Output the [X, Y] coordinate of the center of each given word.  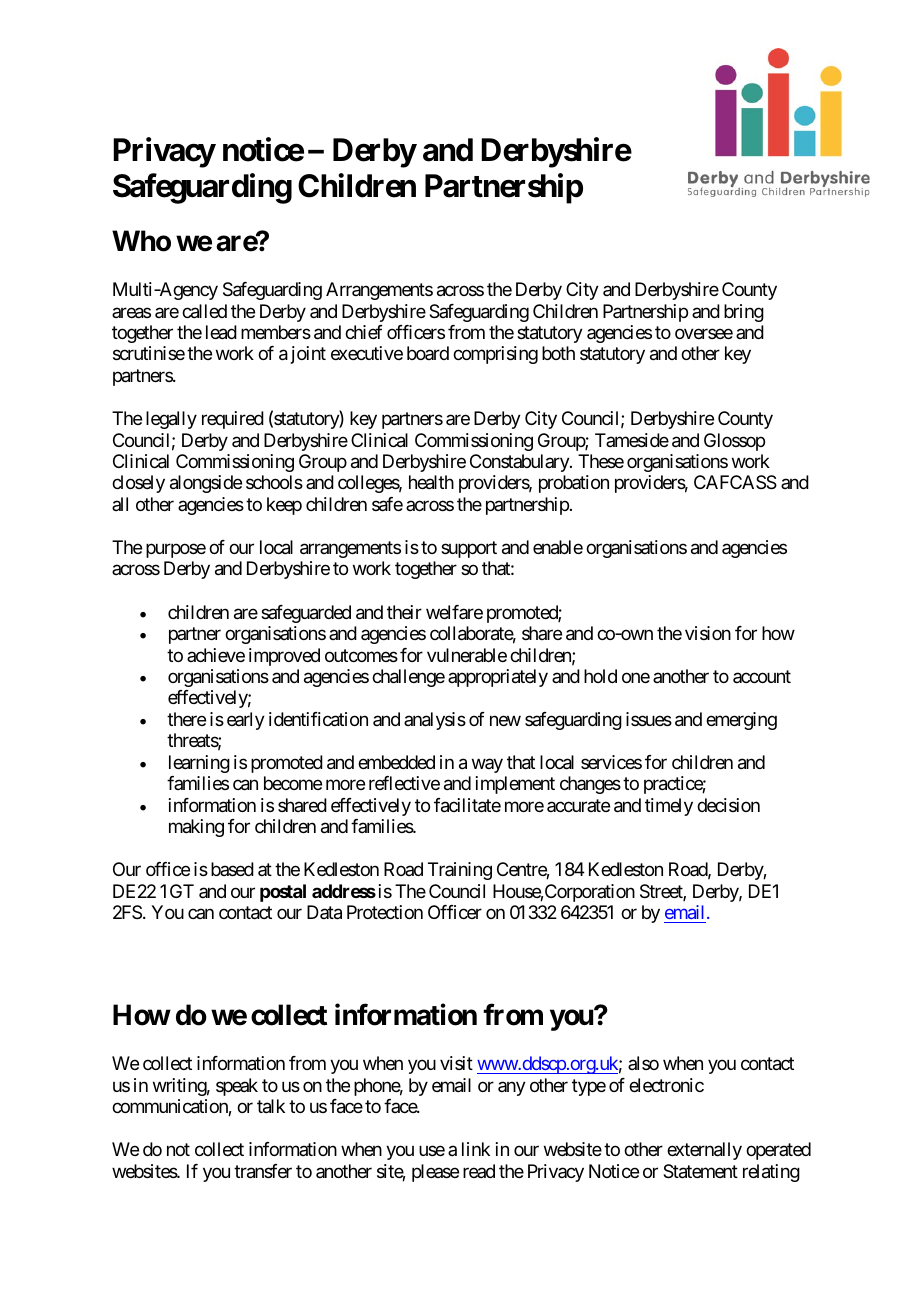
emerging [741, 721]
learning [199, 764]
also [643, 1063]
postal [283, 893]
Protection [385, 912]
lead [221, 332]
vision [708, 633]
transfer [263, 1171]
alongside [206, 484]
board [428, 353]
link [476, 1149]
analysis [435, 721]
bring [744, 313]
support [469, 549]
